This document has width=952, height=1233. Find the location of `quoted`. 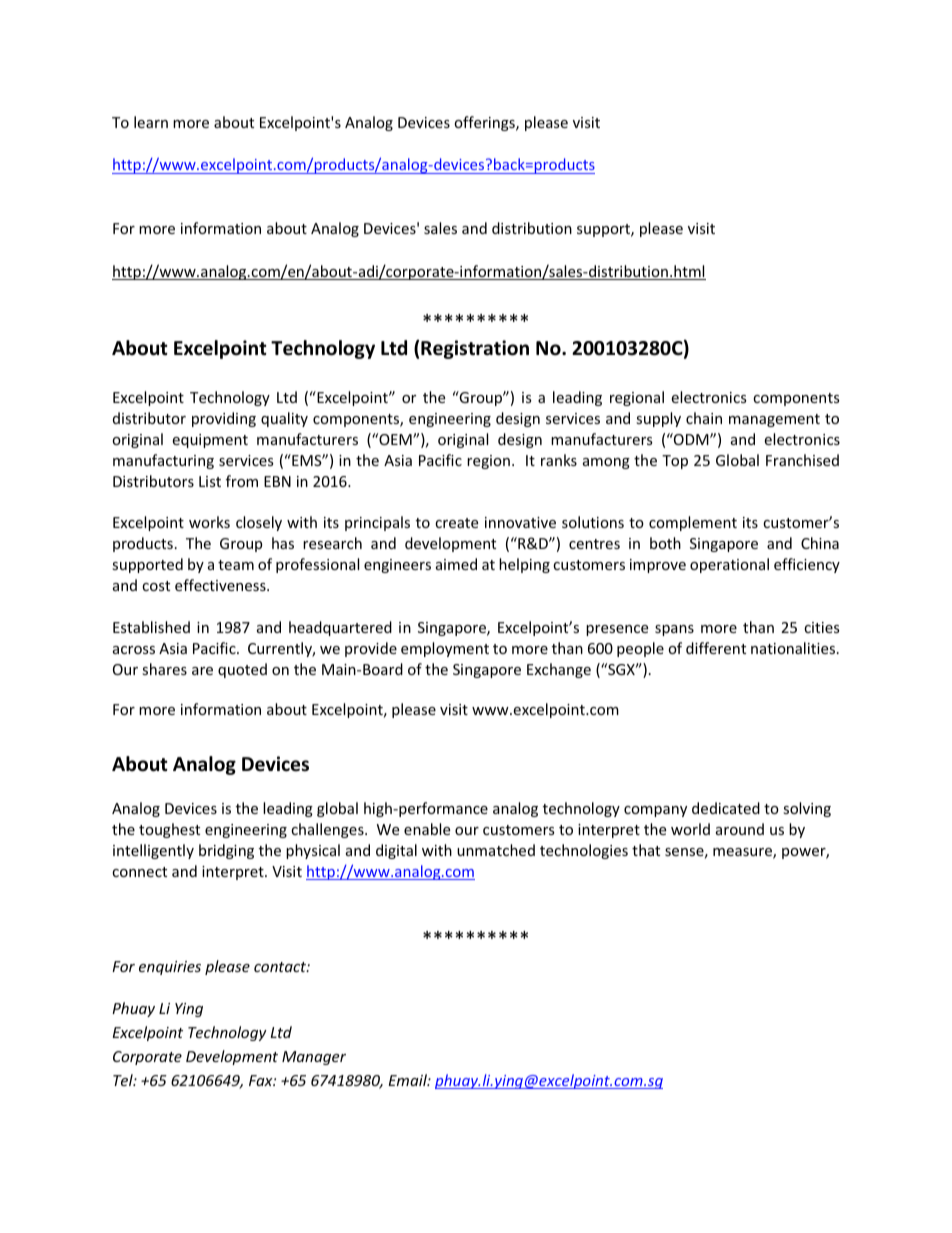

quoted is located at coordinates (242, 670).
